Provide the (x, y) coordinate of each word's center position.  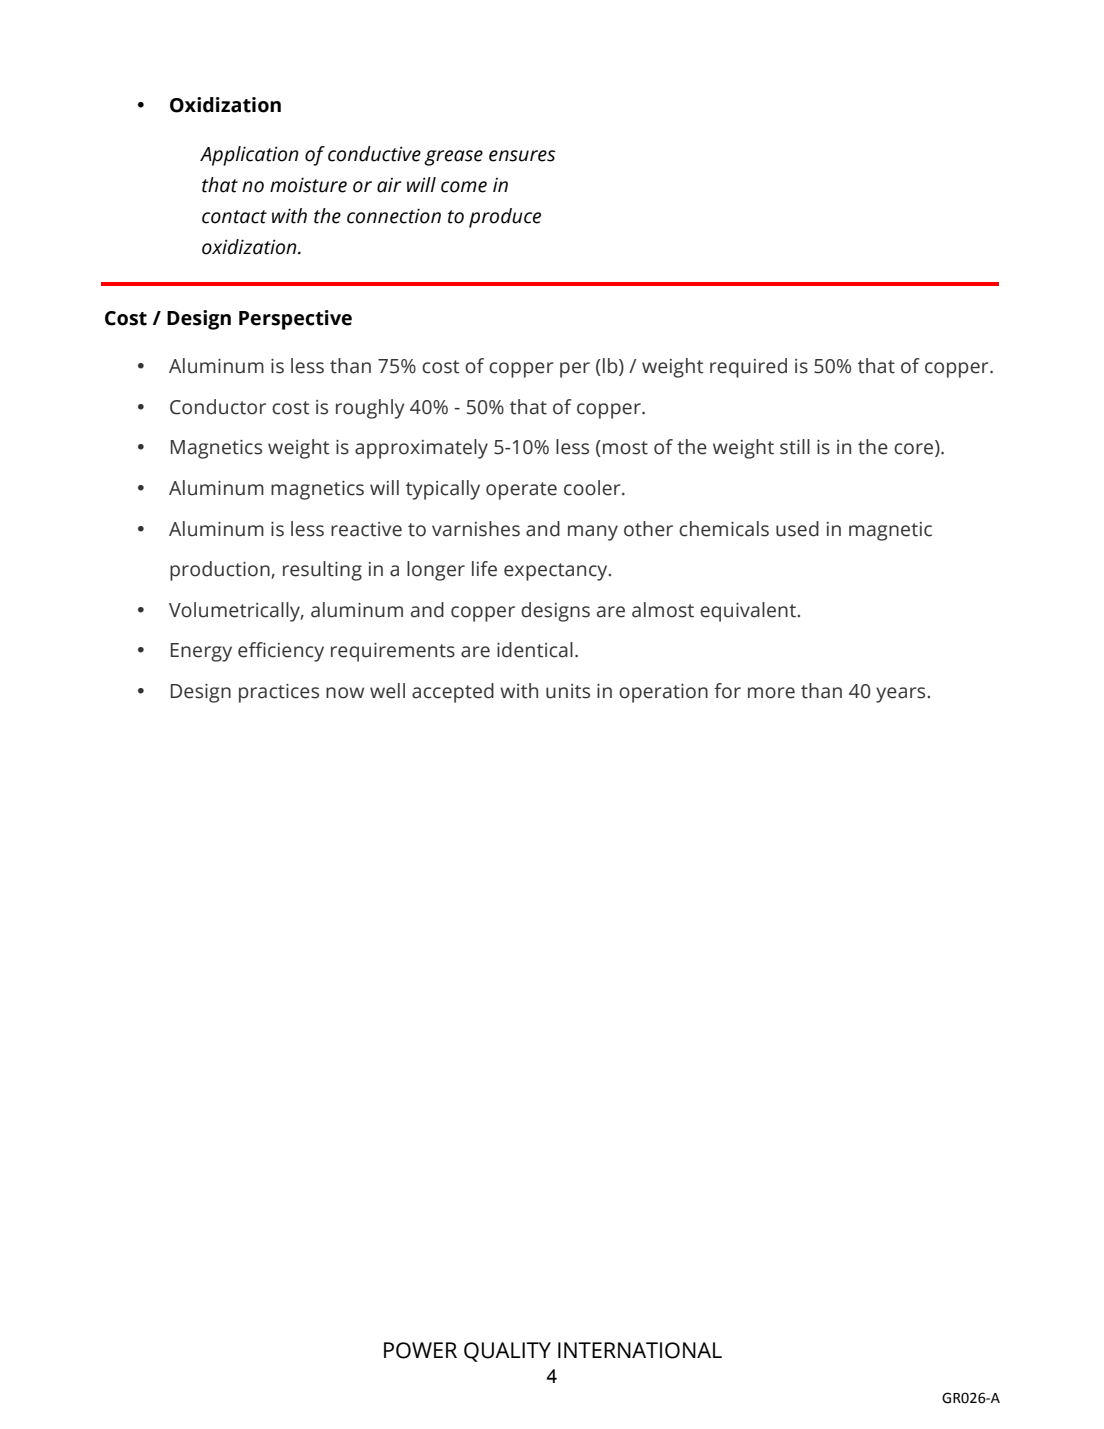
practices (279, 693)
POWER (420, 1350)
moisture (308, 185)
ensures (522, 156)
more (771, 693)
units (568, 691)
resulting (322, 571)
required (748, 368)
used (797, 529)
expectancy (557, 572)
